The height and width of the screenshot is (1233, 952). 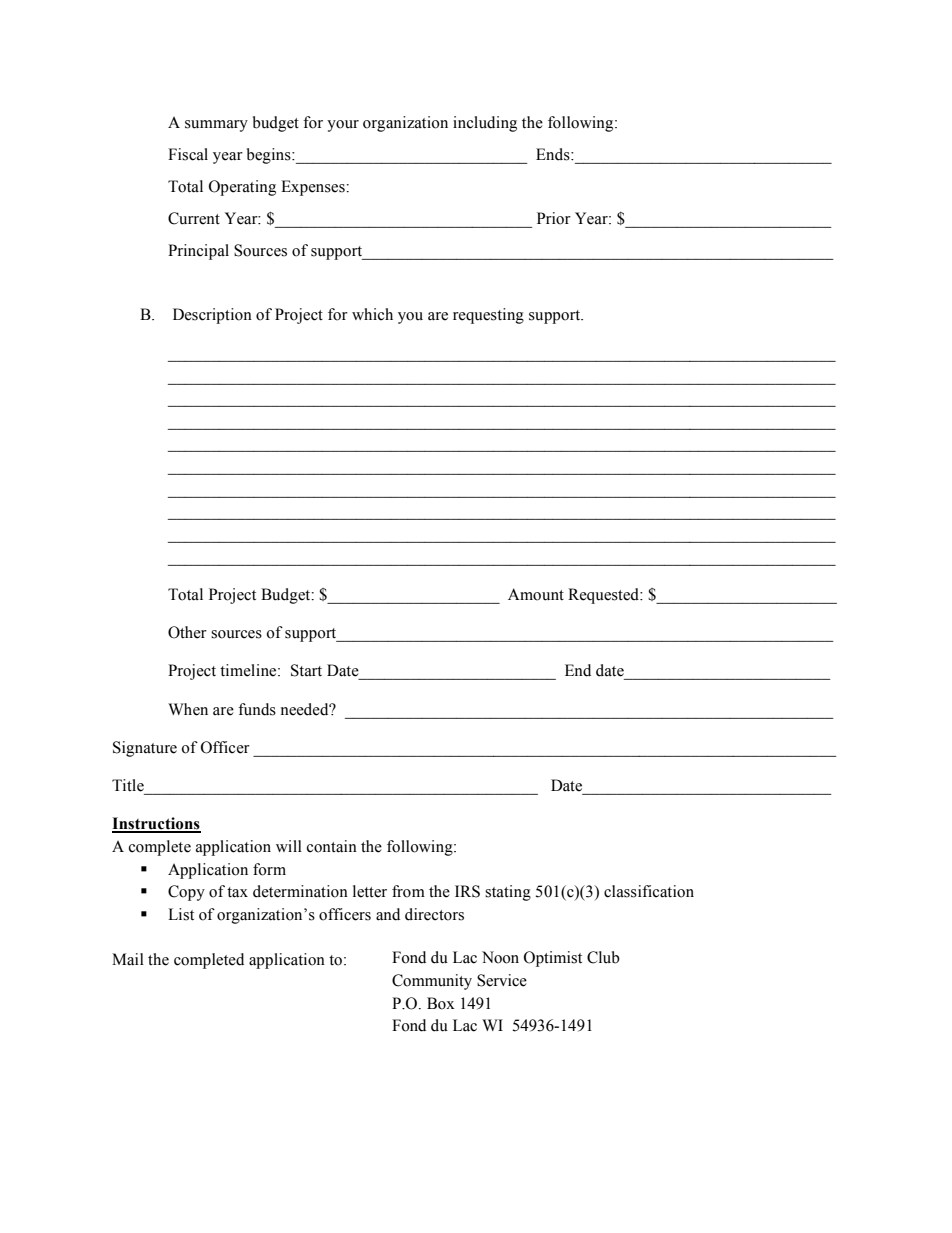 What do you see at coordinates (188, 709) in the screenshot?
I see `When` at bounding box center [188, 709].
